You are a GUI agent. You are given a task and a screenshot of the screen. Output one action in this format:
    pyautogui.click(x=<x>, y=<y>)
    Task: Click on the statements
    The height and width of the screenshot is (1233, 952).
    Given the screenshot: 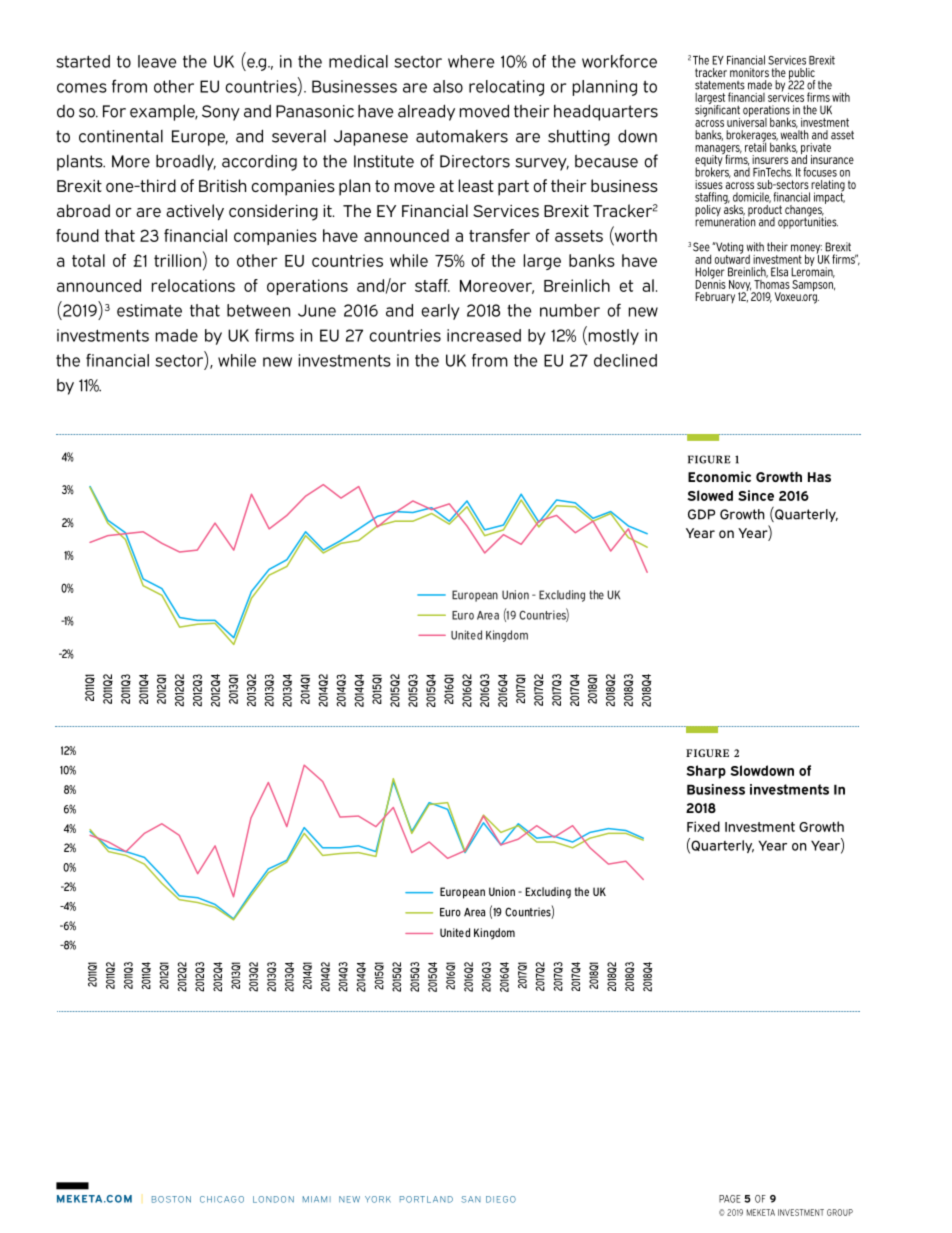 What is the action you would take?
    pyautogui.click(x=720, y=85)
